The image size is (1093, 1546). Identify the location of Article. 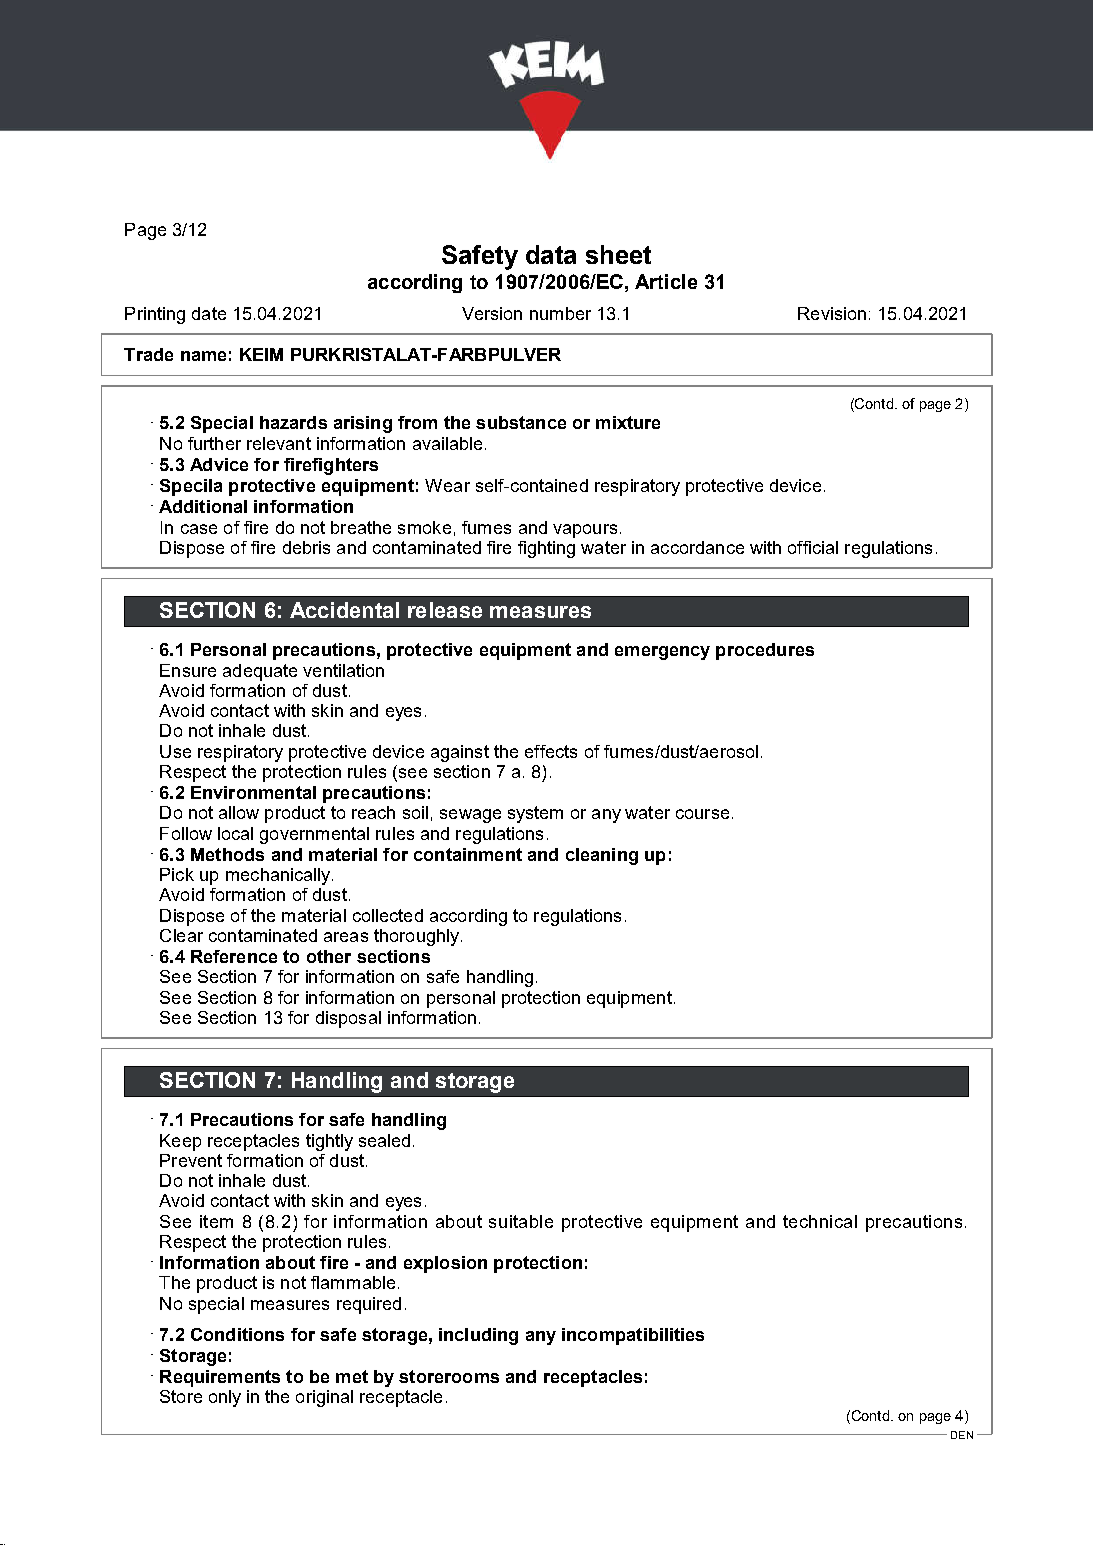
(666, 281).
